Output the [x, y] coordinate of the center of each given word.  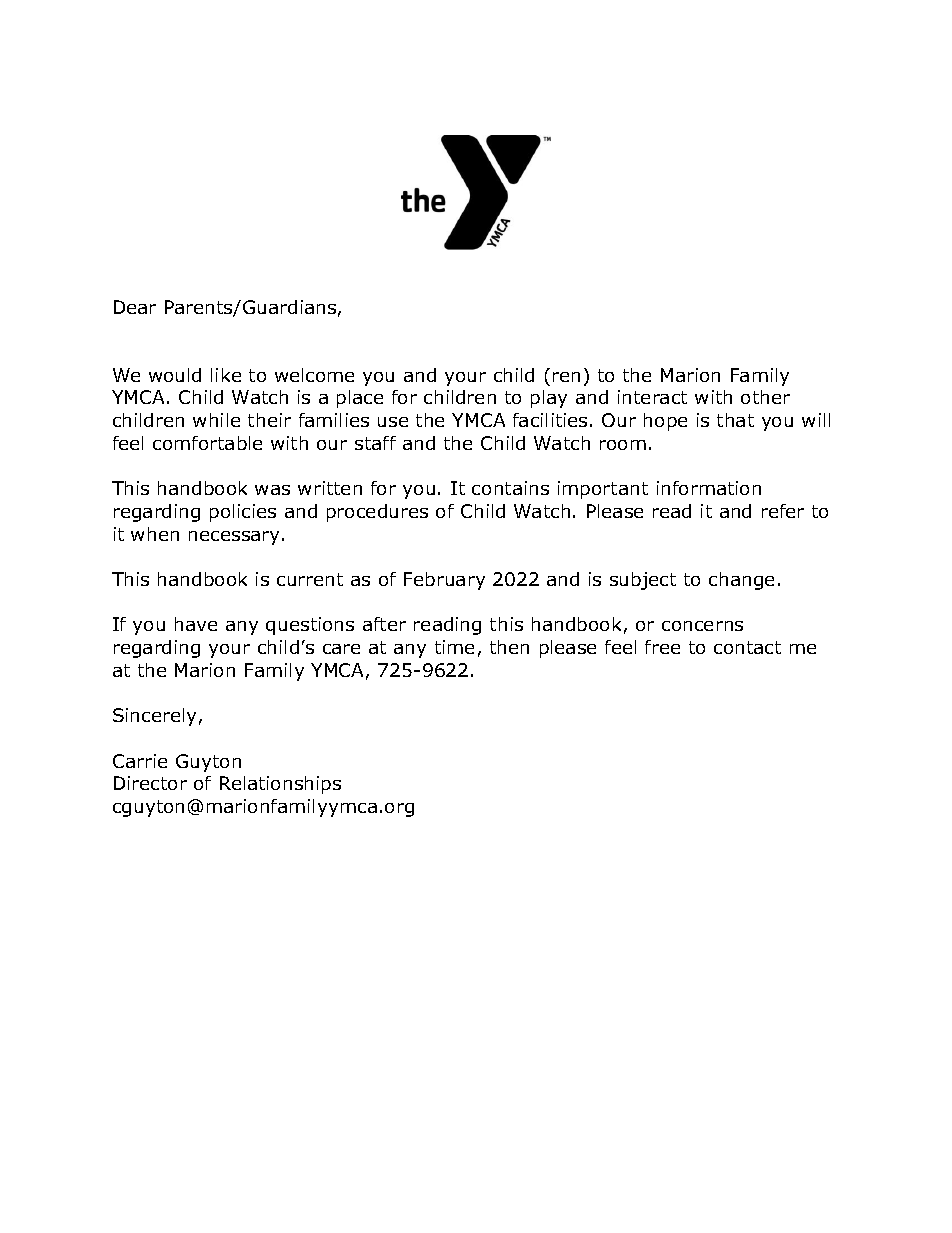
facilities [550, 420]
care [341, 649]
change [741, 581]
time [454, 647]
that [735, 420]
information [709, 488]
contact [747, 647]
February [444, 581]
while [216, 420]
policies [243, 513]
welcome [314, 375]
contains [510, 488]
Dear [135, 307]
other [765, 397]
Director [150, 783]
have [196, 624]
